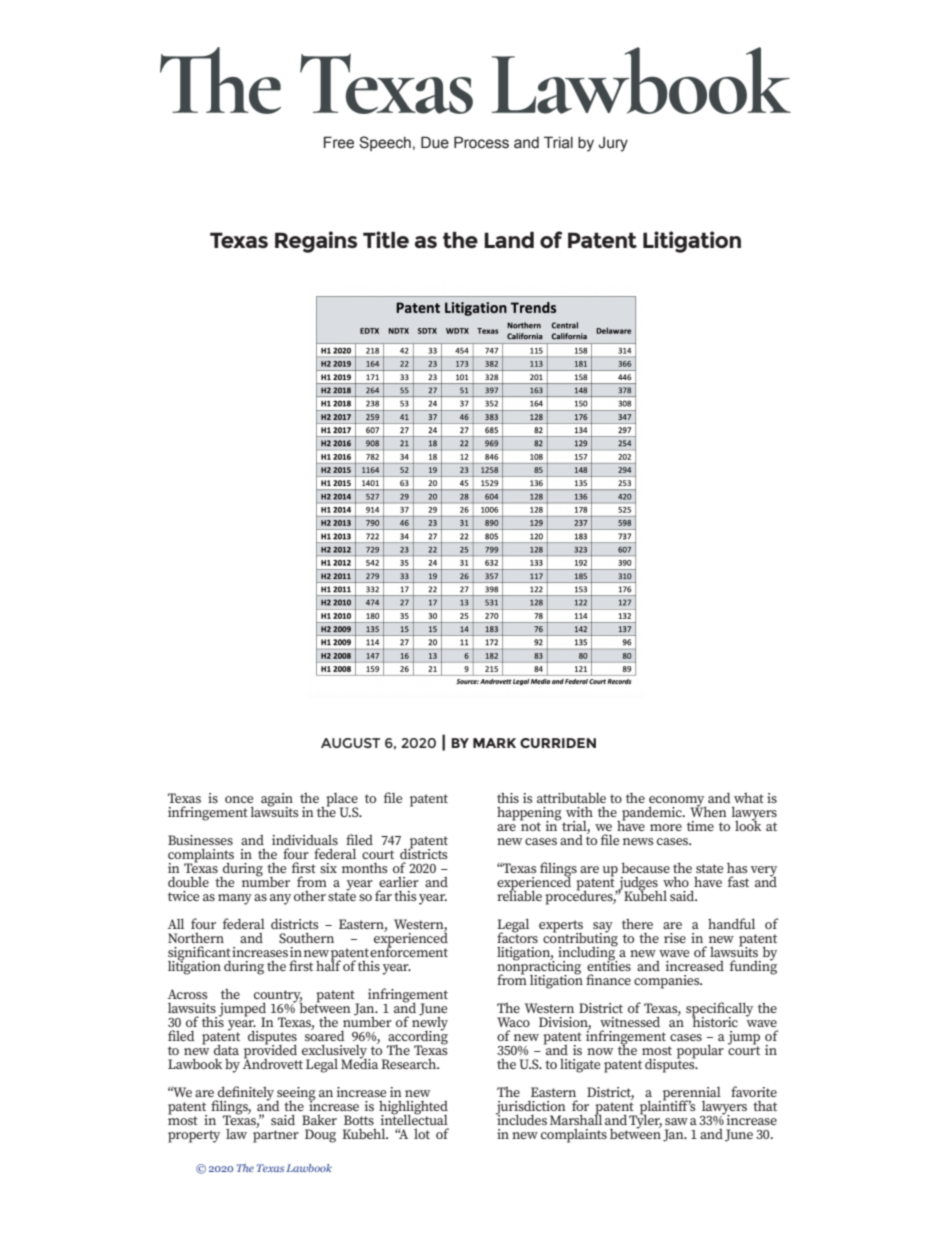 The height and width of the screenshot is (1233, 952). What do you see at coordinates (386, 239) in the screenshot?
I see `Title` at bounding box center [386, 239].
